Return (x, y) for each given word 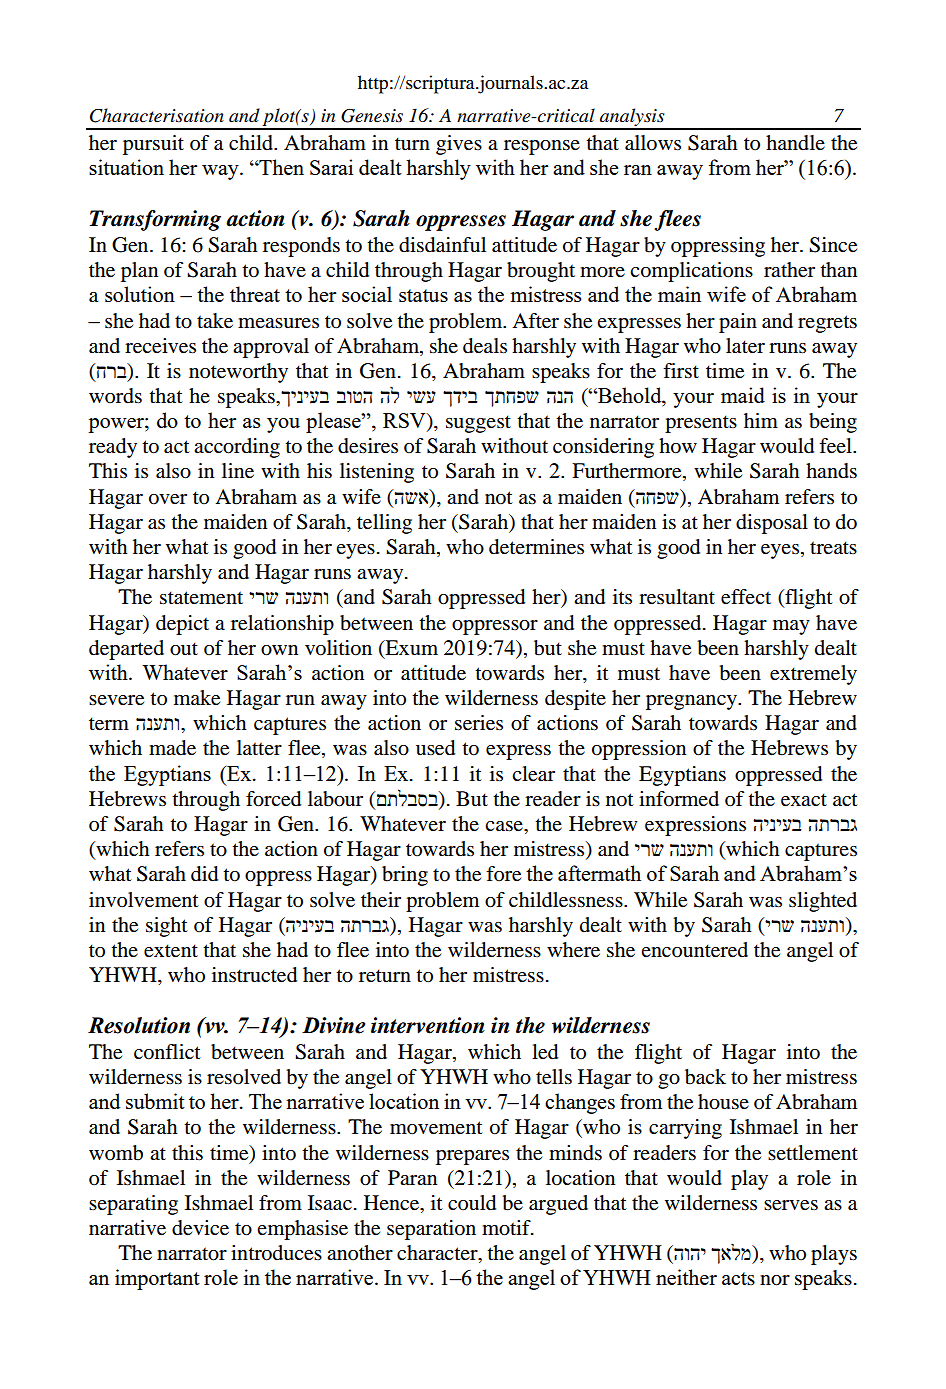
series (479, 723)
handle (795, 143)
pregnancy (692, 702)
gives (459, 145)
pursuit (153, 145)
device (200, 1228)
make (197, 698)
